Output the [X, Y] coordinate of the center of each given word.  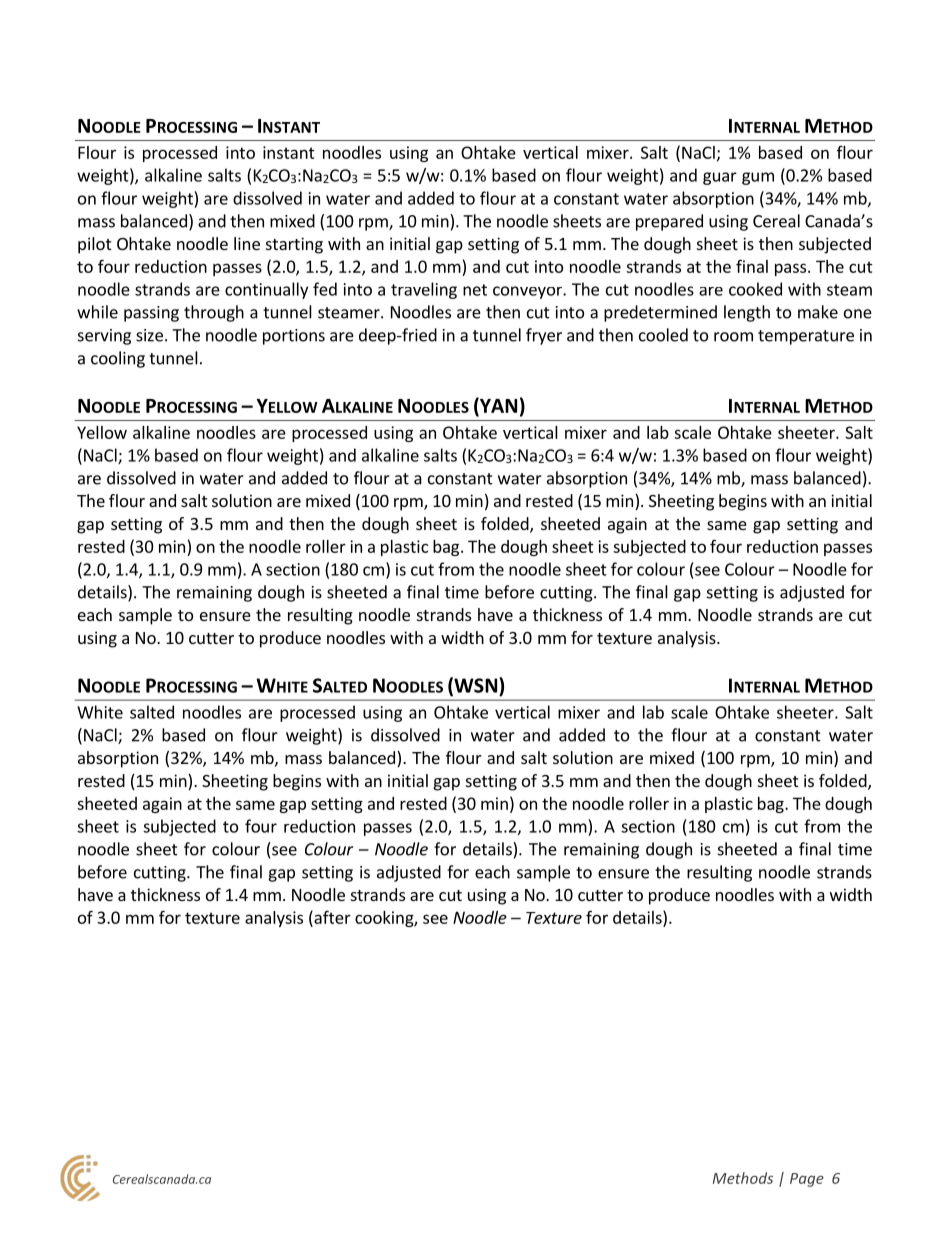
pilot [94, 245]
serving [104, 337]
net [475, 290]
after [331, 917]
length [747, 313]
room [733, 337]
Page [807, 1180]
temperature [806, 337]
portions [294, 337]
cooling [118, 359]
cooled [663, 335]
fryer [544, 336]
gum [758, 178]
